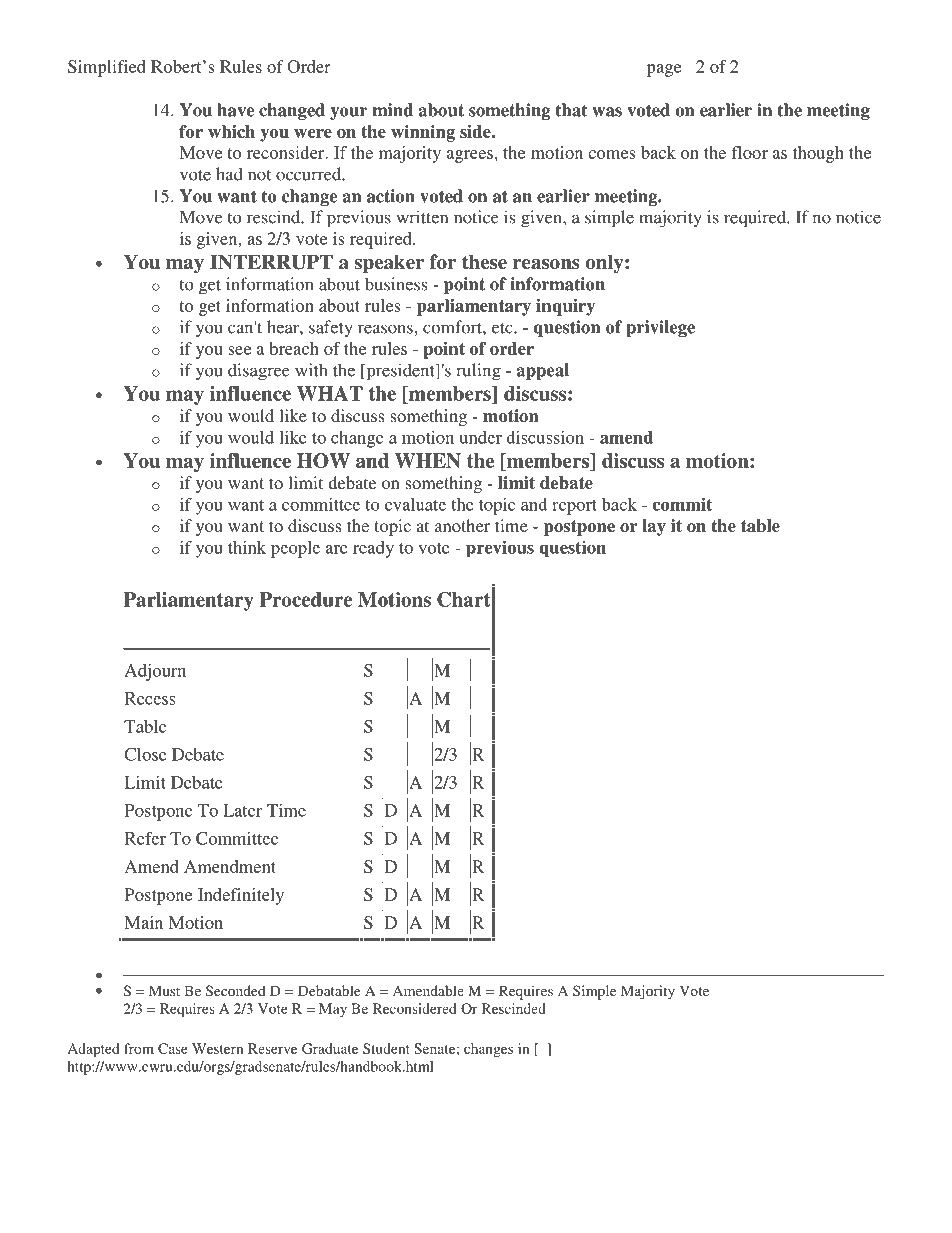 Image resolution: width=952 pixels, height=1233 pixels. What do you see at coordinates (235, 110) in the screenshot?
I see `have` at bounding box center [235, 110].
